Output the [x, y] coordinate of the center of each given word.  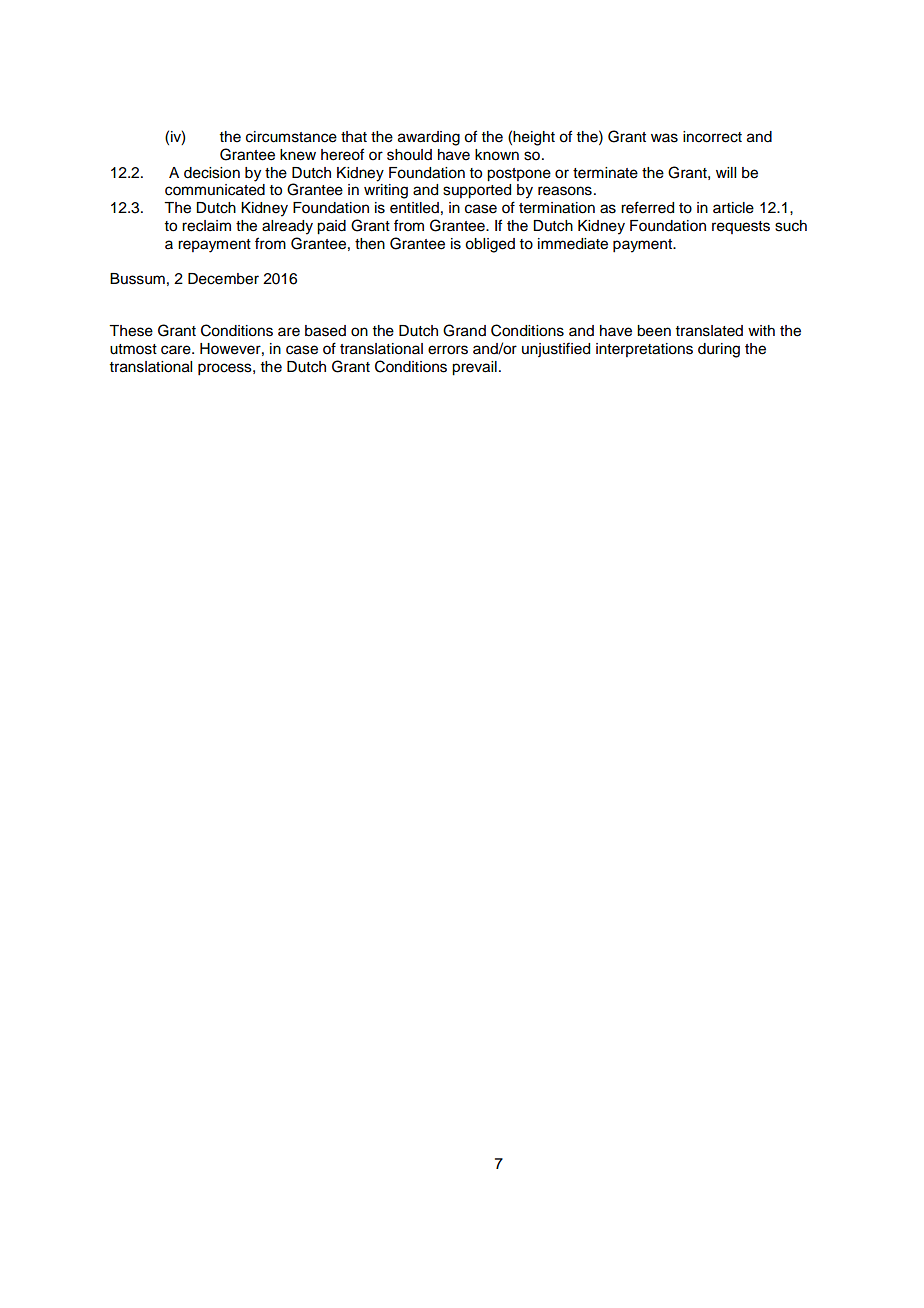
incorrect [712, 137]
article [733, 208]
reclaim [206, 226]
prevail [474, 368]
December [223, 279]
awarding [429, 138]
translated [709, 331]
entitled [414, 208]
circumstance [291, 137]
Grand [464, 330]
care [177, 350]
